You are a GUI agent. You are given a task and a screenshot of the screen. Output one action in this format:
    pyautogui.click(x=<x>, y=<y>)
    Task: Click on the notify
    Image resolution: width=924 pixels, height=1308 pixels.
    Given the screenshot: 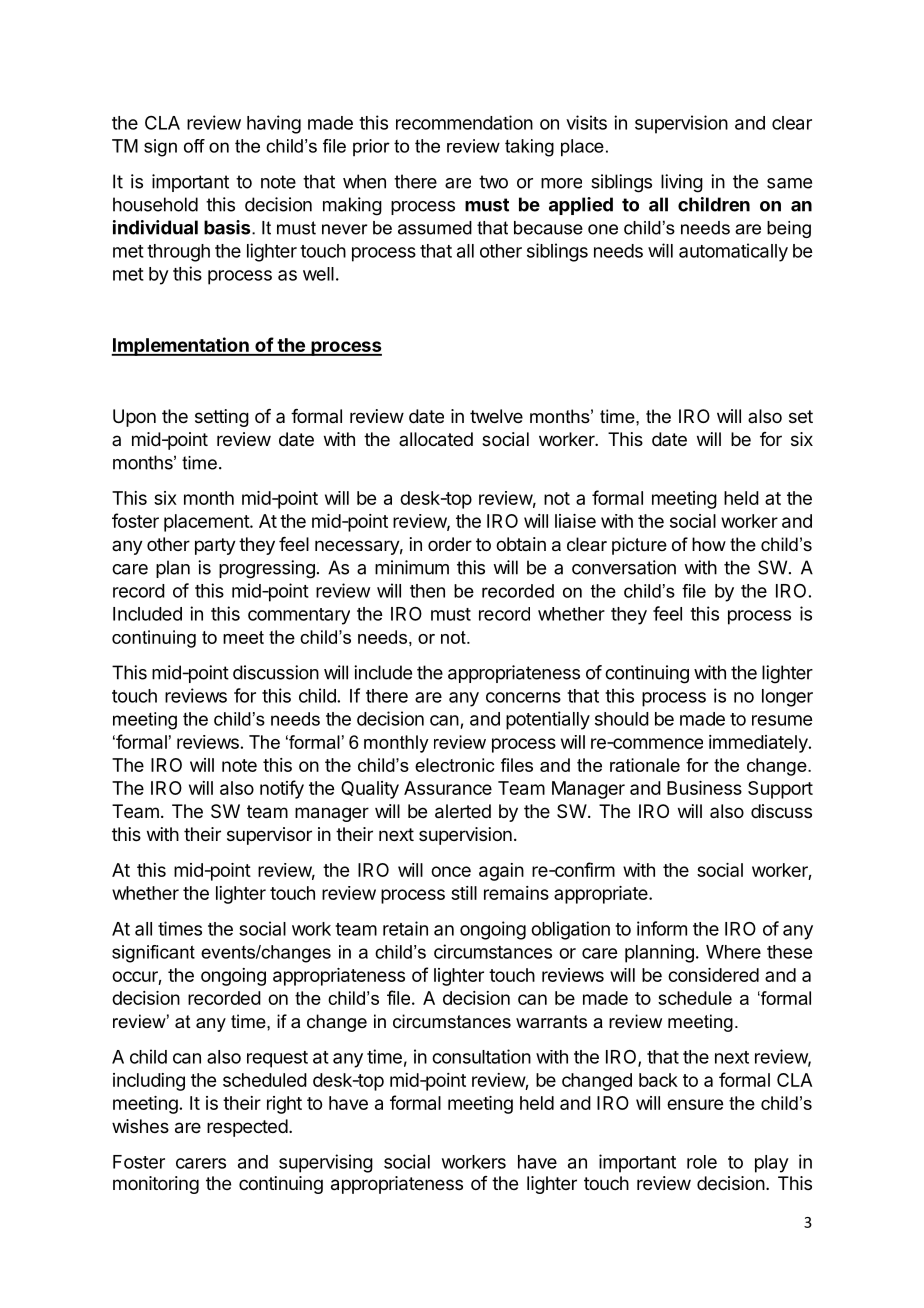 What is the action you would take?
    pyautogui.click(x=282, y=789)
